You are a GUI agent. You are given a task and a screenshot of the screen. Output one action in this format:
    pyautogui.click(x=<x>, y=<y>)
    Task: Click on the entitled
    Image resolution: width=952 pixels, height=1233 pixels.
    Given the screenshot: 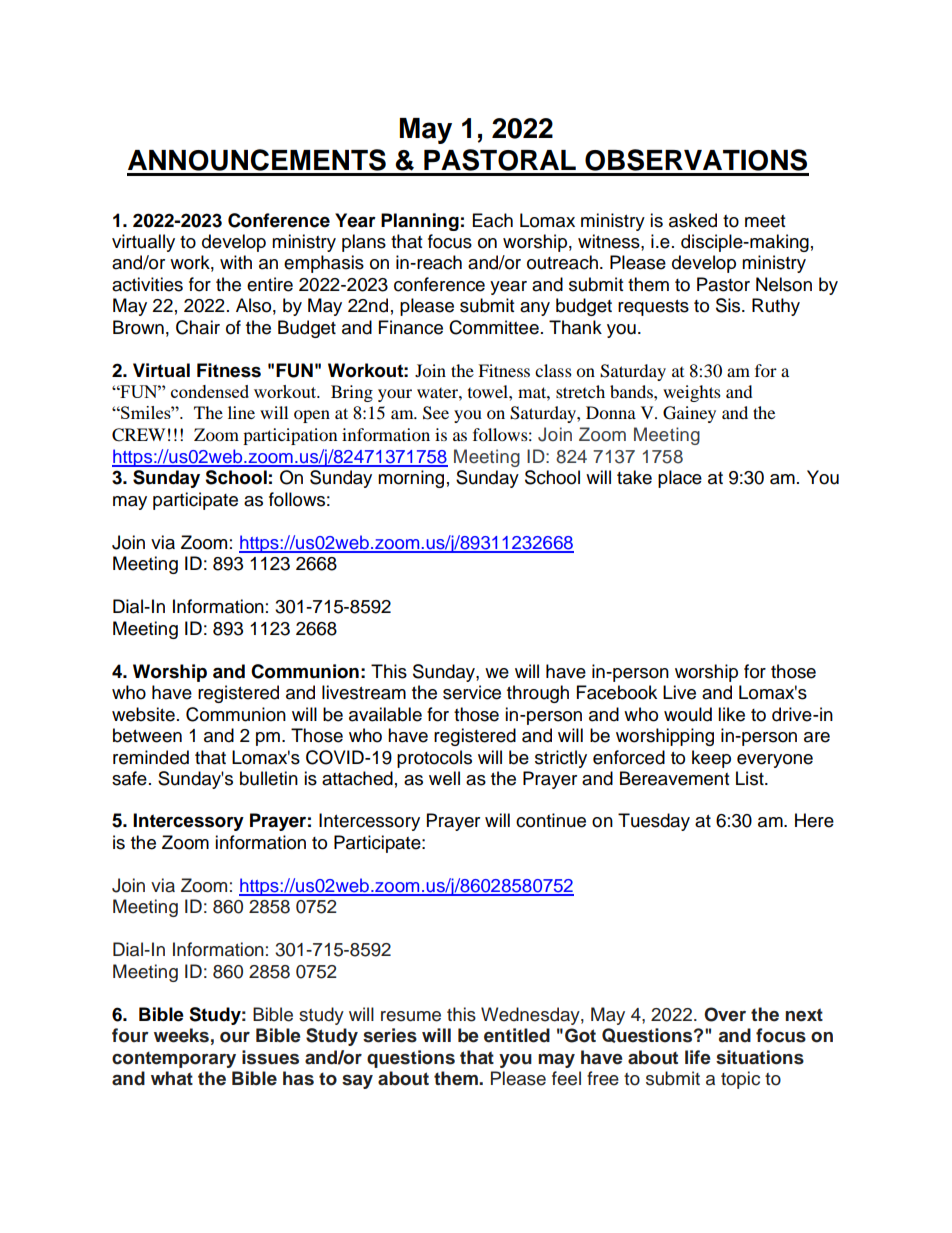 What is the action you would take?
    pyautogui.click(x=517, y=1035)
